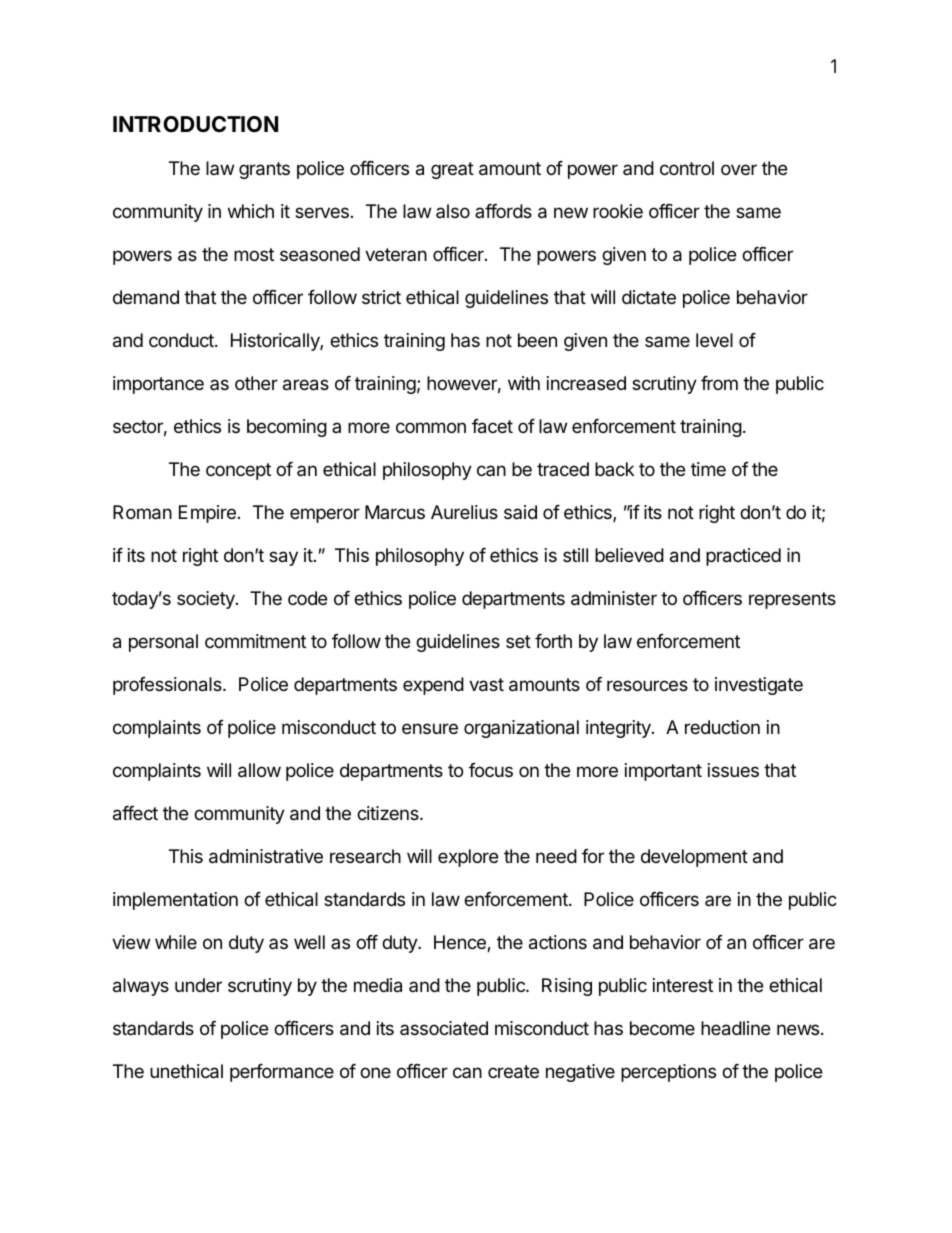 Image resolution: width=952 pixels, height=1233 pixels. I want to click on administrative, so click(266, 856).
